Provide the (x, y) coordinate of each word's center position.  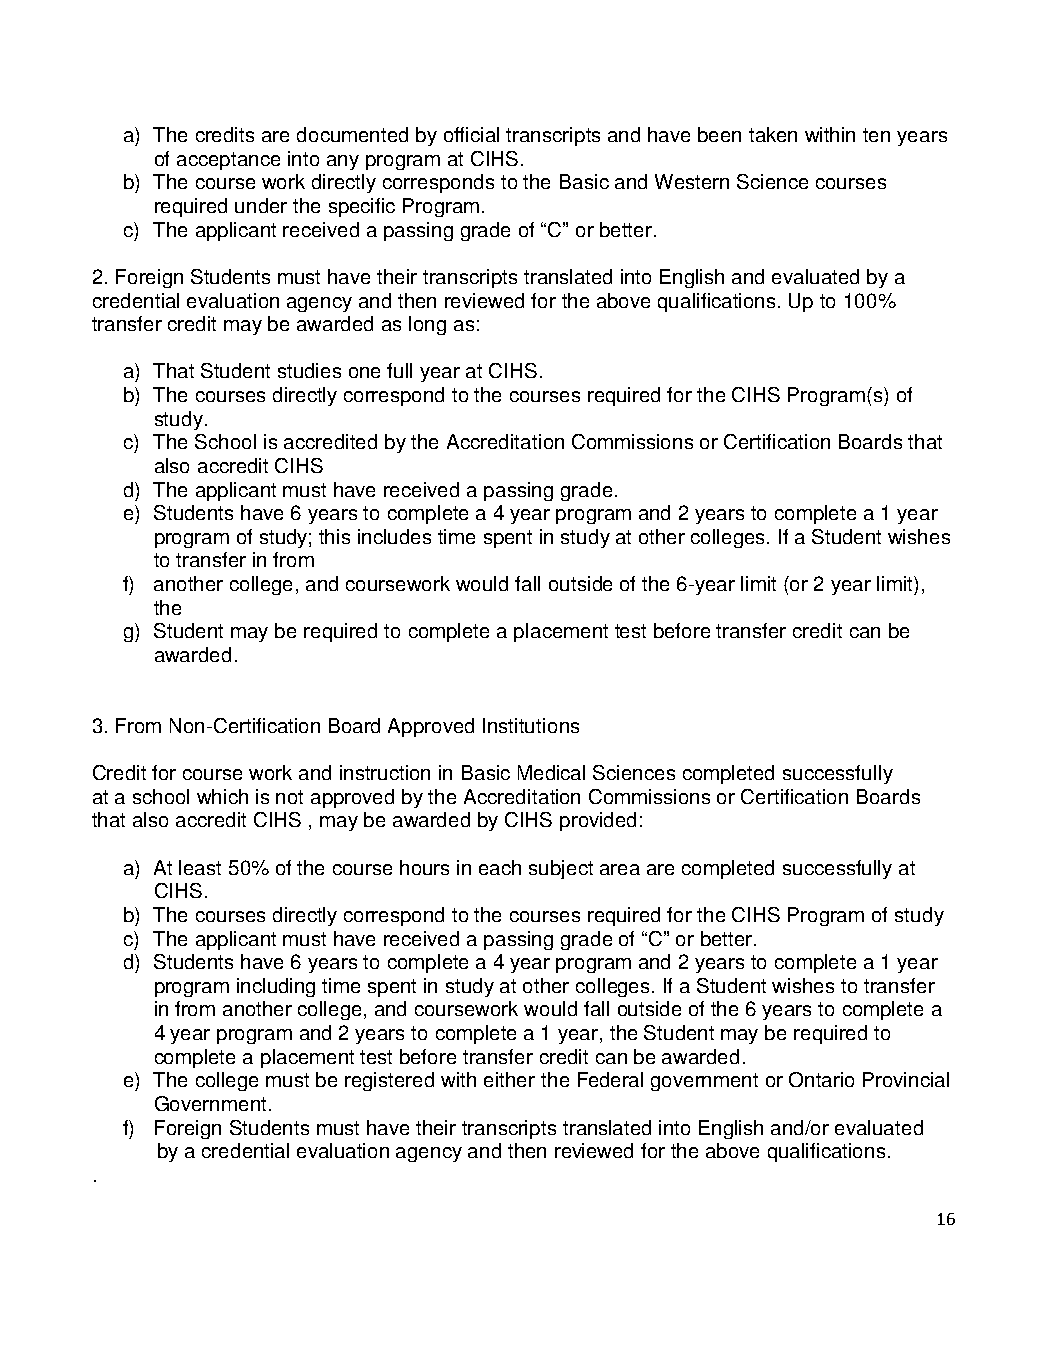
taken (773, 134)
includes (394, 536)
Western (692, 181)
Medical (551, 772)
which (222, 796)
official (471, 134)
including (276, 987)
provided (598, 821)
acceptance (228, 161)
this (334, 536)
